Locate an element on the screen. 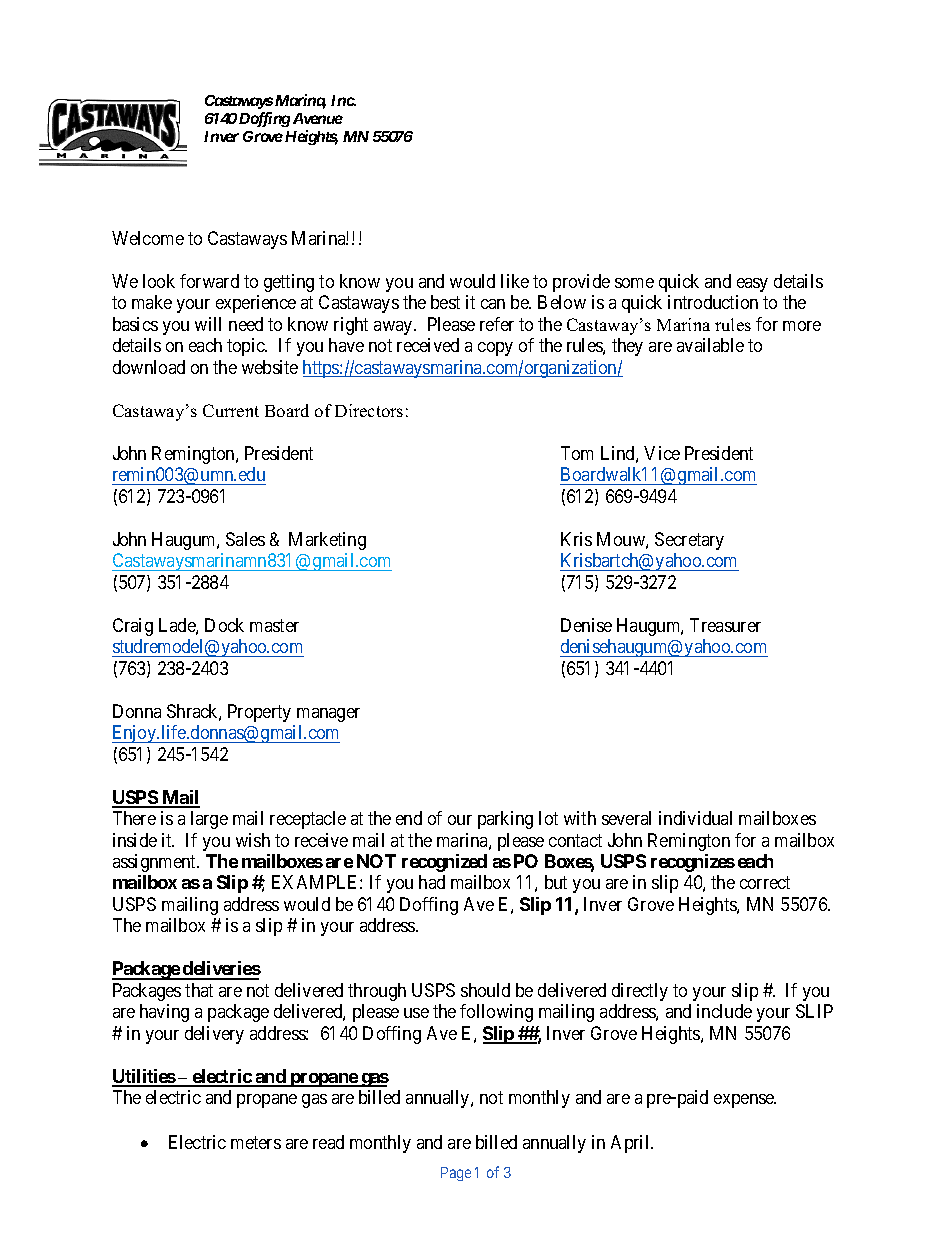 The height and width of the screenshot is (1233, 952). Vice is located at coordinates (662, 453).
